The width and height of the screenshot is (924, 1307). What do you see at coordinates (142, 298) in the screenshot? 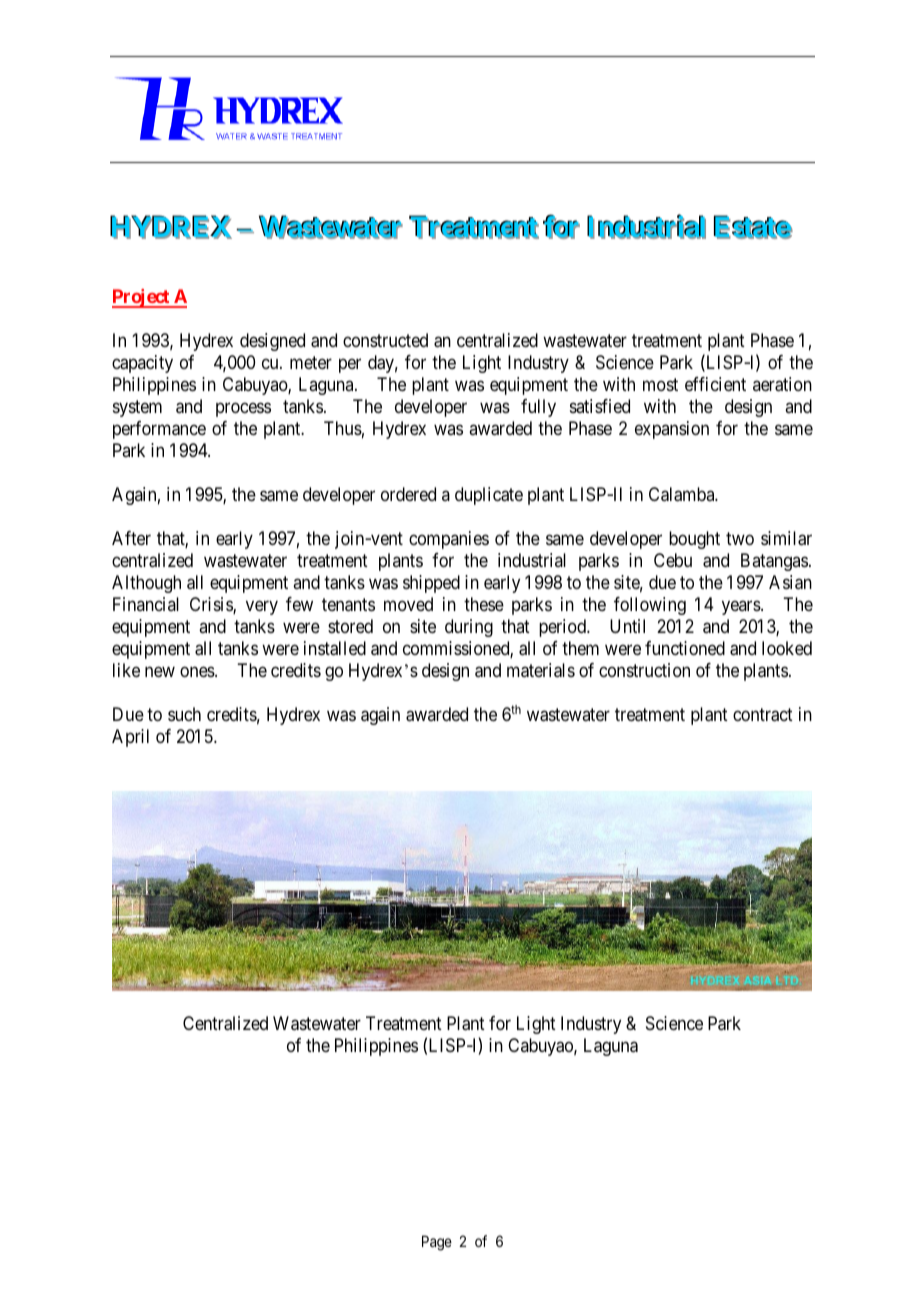
I see `Project` at bounding box center [142, 298].
